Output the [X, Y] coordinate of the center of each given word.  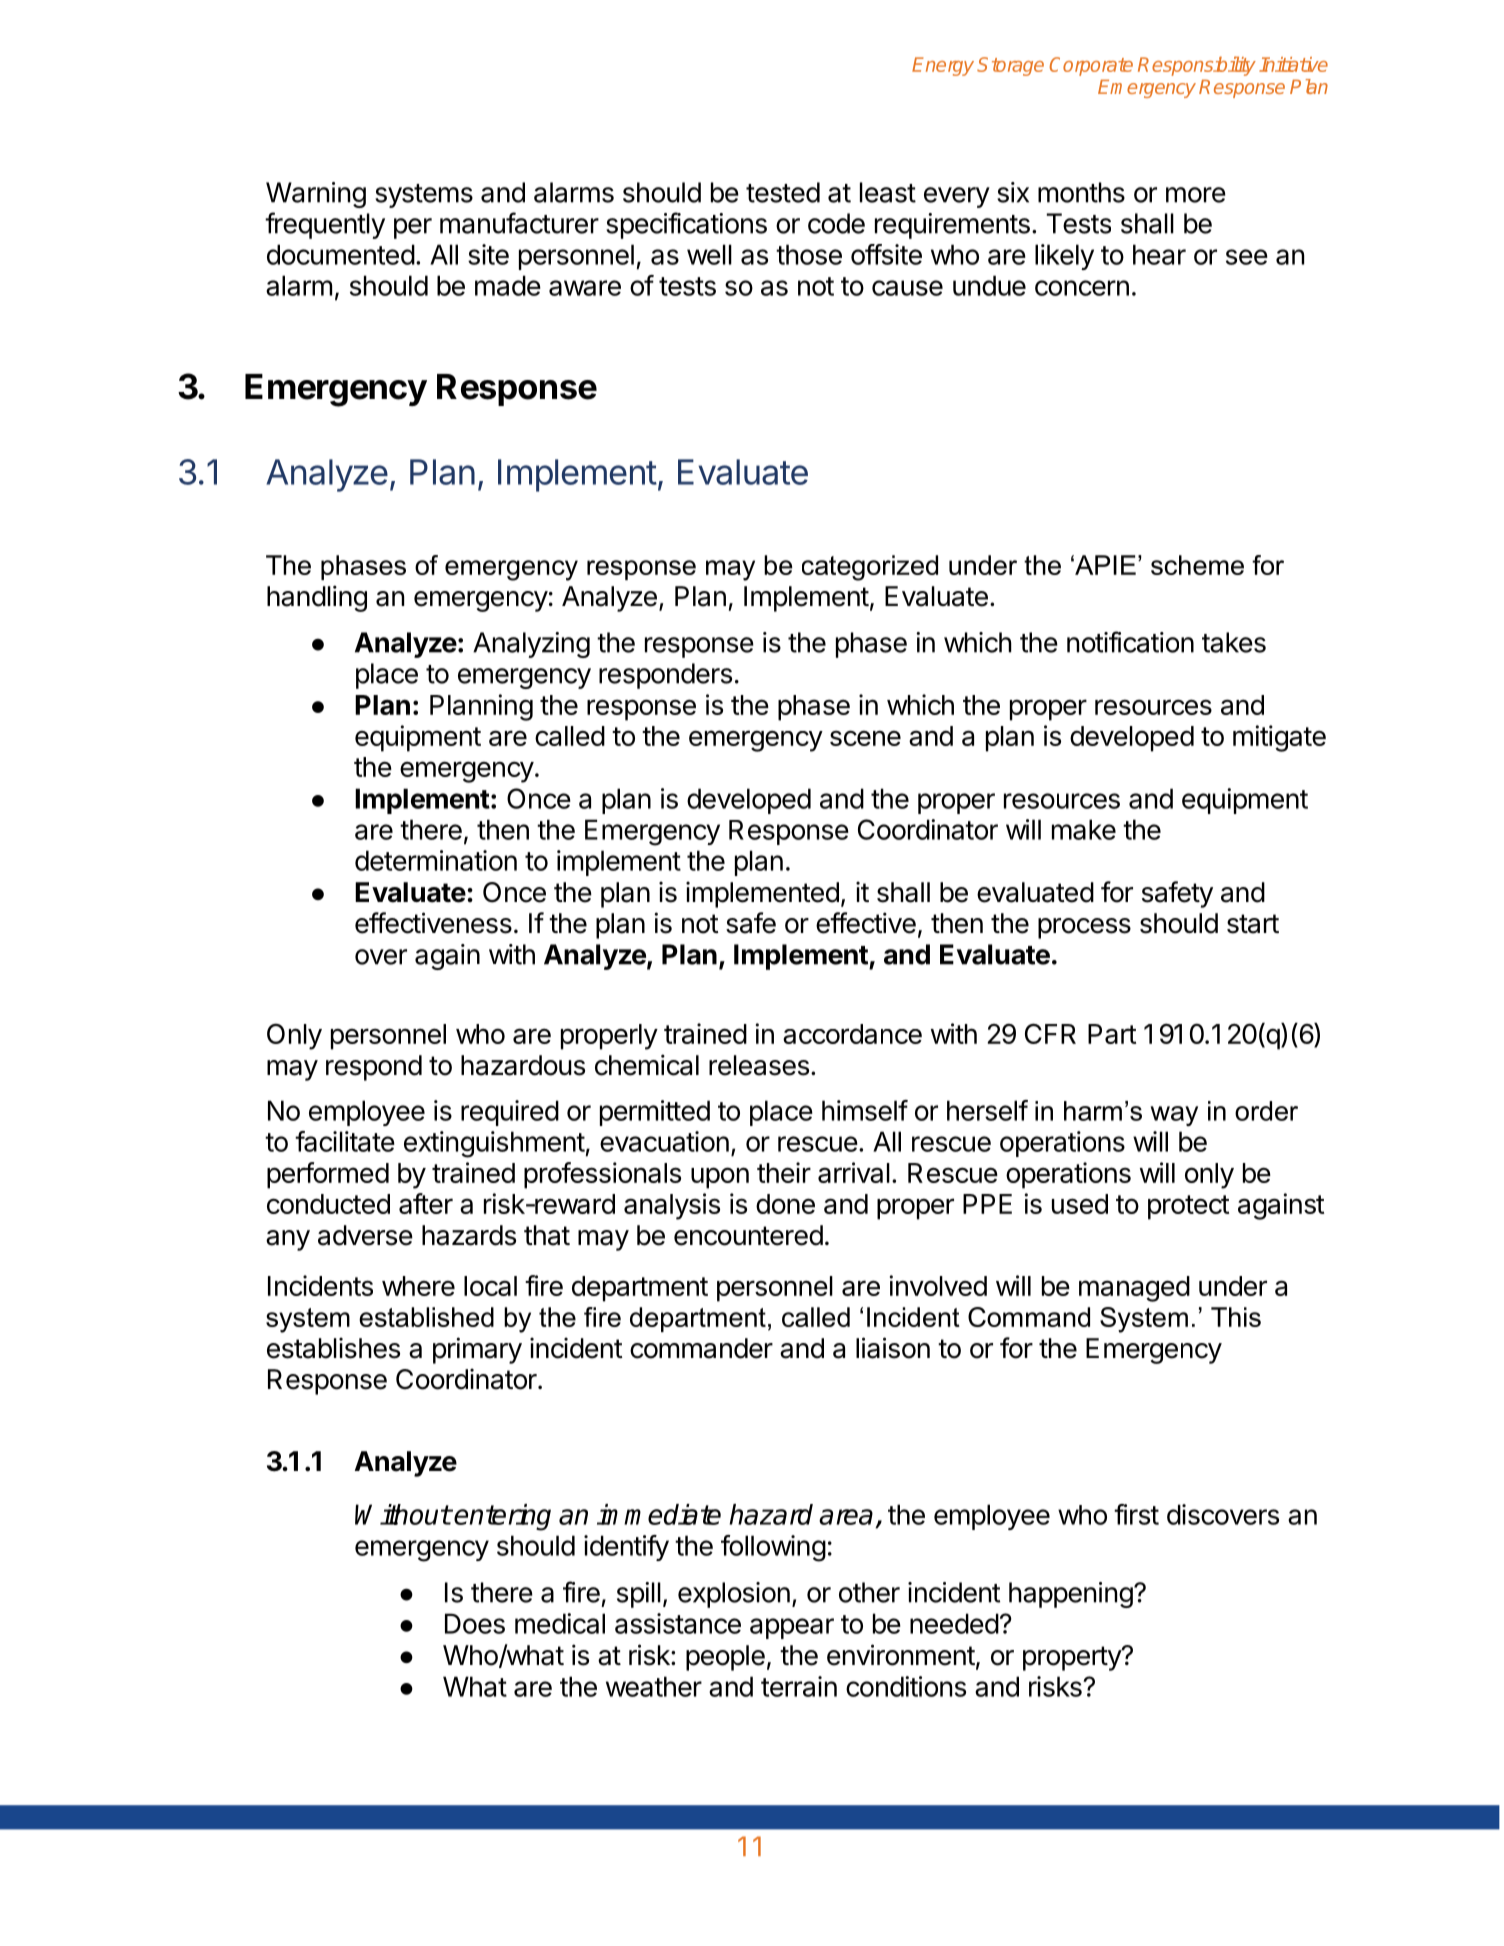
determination [436, 860]
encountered [748, 1235]
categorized [870, 568]
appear [792, 1628]
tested [783, 192]
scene [865, 738]
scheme [1197, 565]
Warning [316, 195]
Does [475, 1623]
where [418, 1286]
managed [1134, 1289]
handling [317, 598]
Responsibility [1197, 66]
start [1253, 924]
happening [1071, 1595]
